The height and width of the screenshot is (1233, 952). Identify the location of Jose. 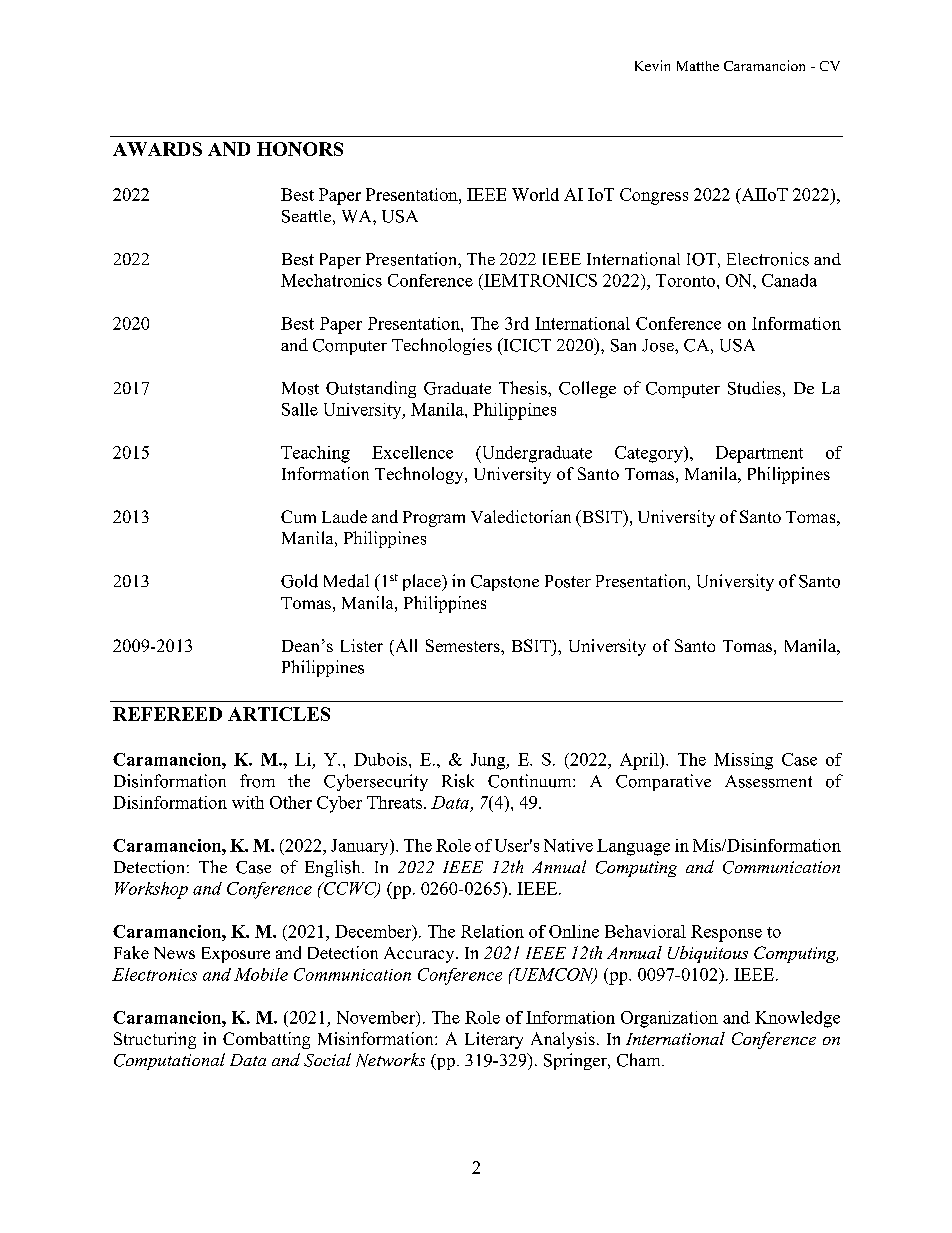
(659, 345).
